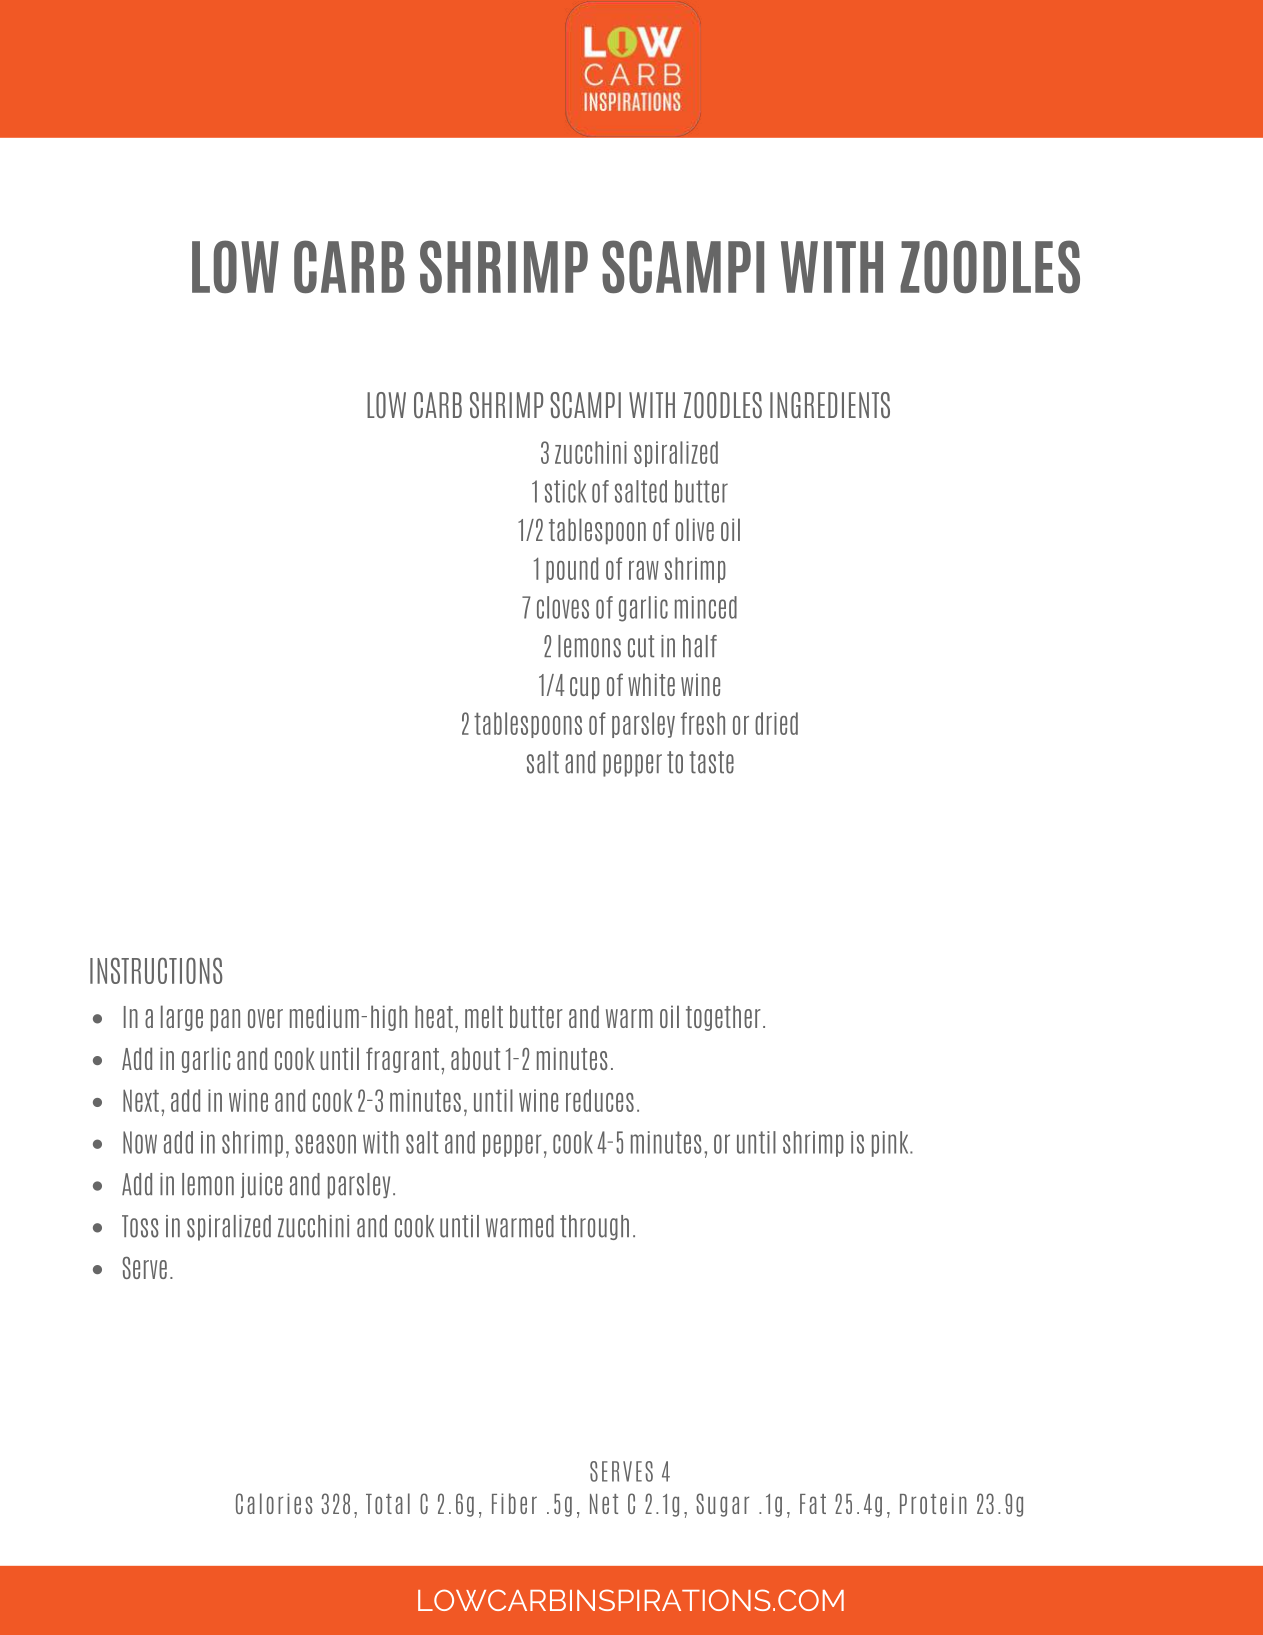  Describe the element at coordinates (813, 1504) in the document. I see `Fat` at that location.
